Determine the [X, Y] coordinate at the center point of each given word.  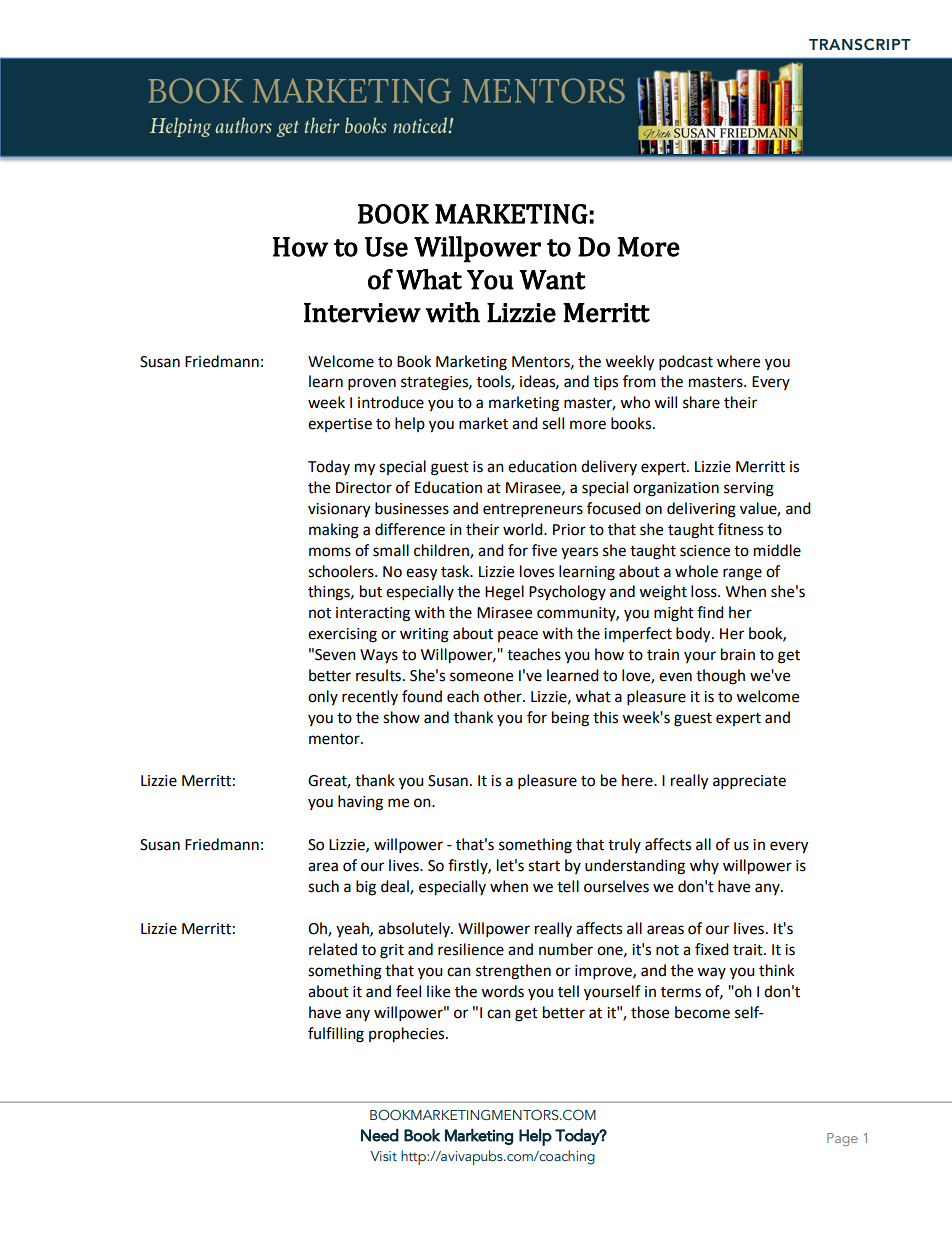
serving [749, 489]
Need [380, 1135]
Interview [362, 313]
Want [552, 280]
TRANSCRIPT [860, 44]
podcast [686, 363]
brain [738, 654]
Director [364, 488]
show [401, 717]
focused [614, 508]
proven [372, 384]
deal [396, 887]
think [776, 970]
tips [605, 383]
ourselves [616, 886]
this [605, 717]
